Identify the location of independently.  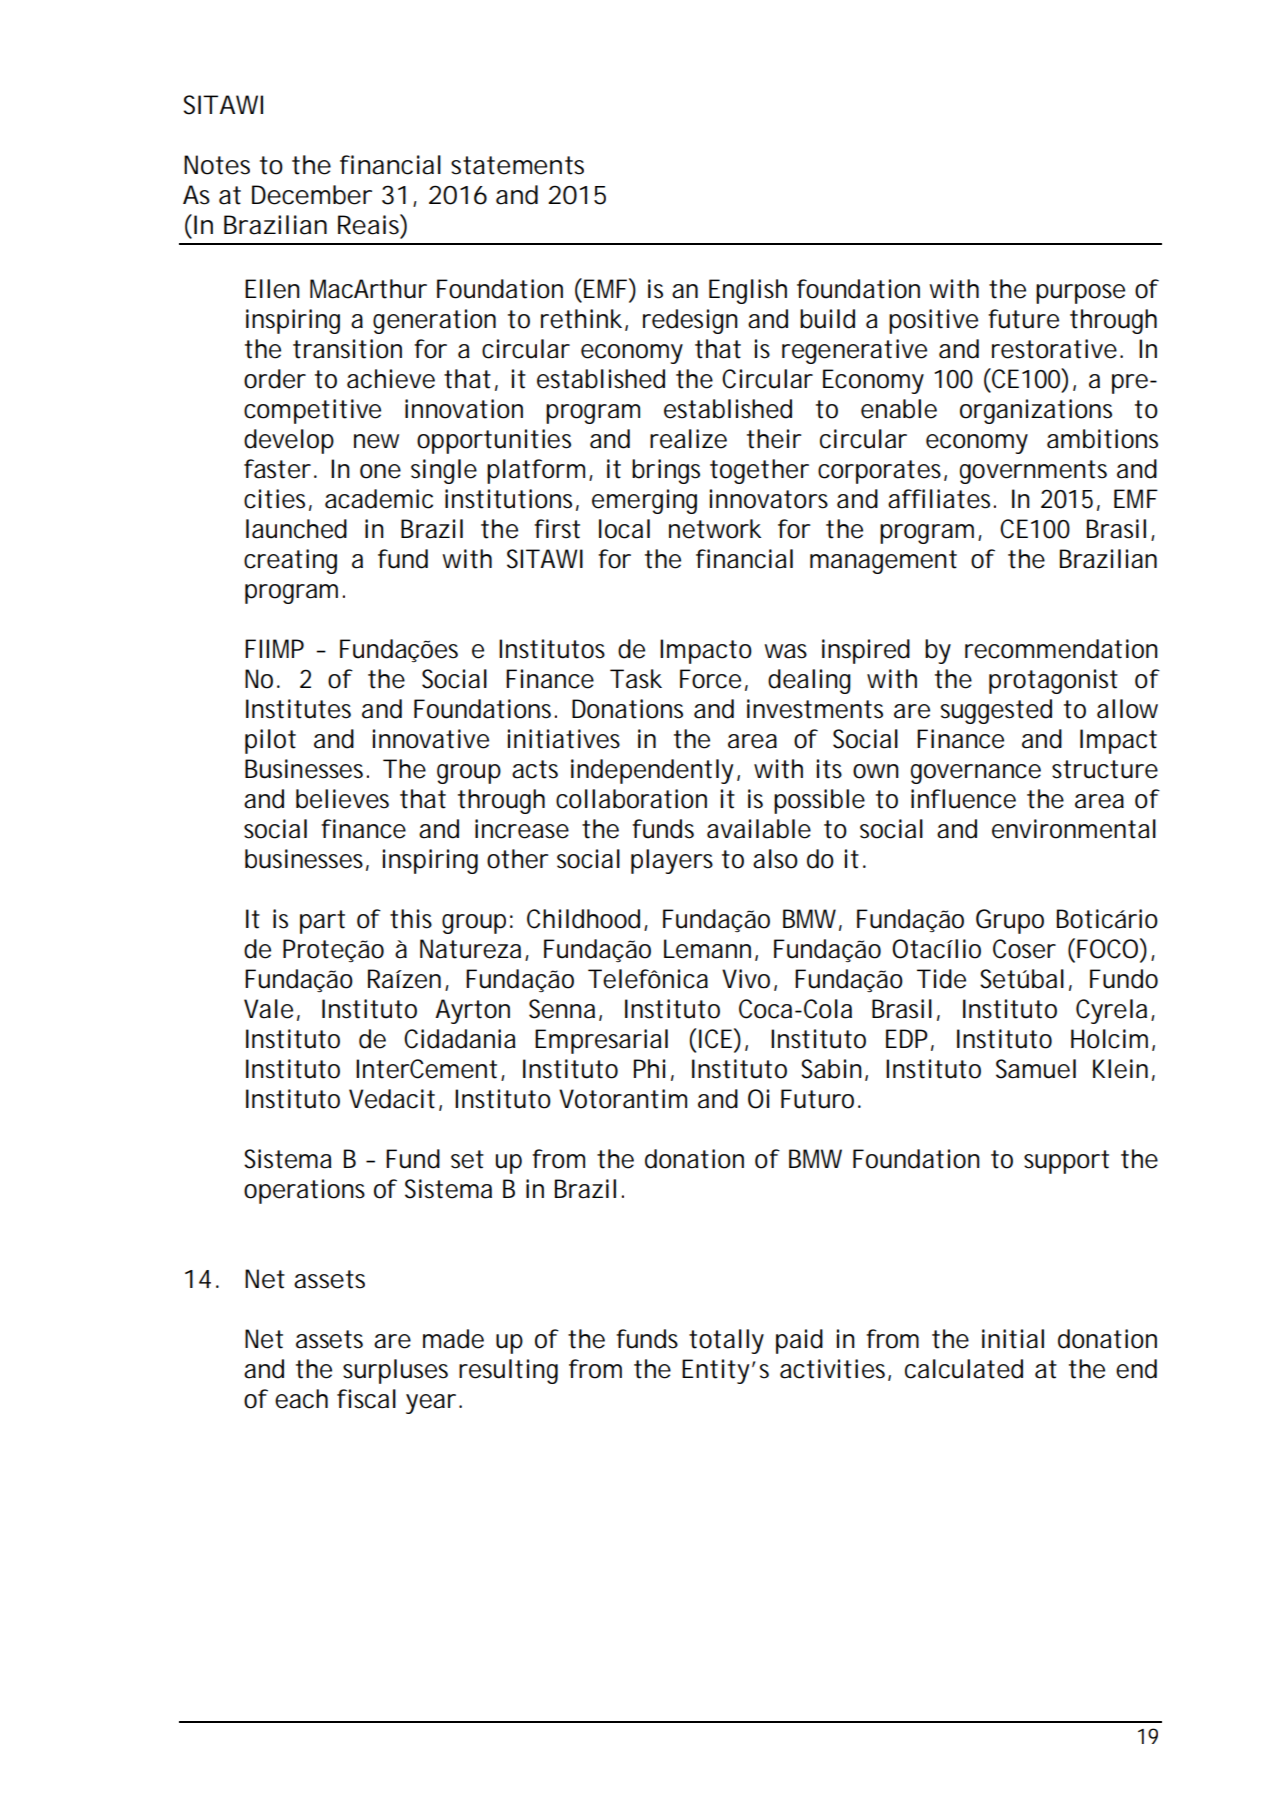
(652, 771).
